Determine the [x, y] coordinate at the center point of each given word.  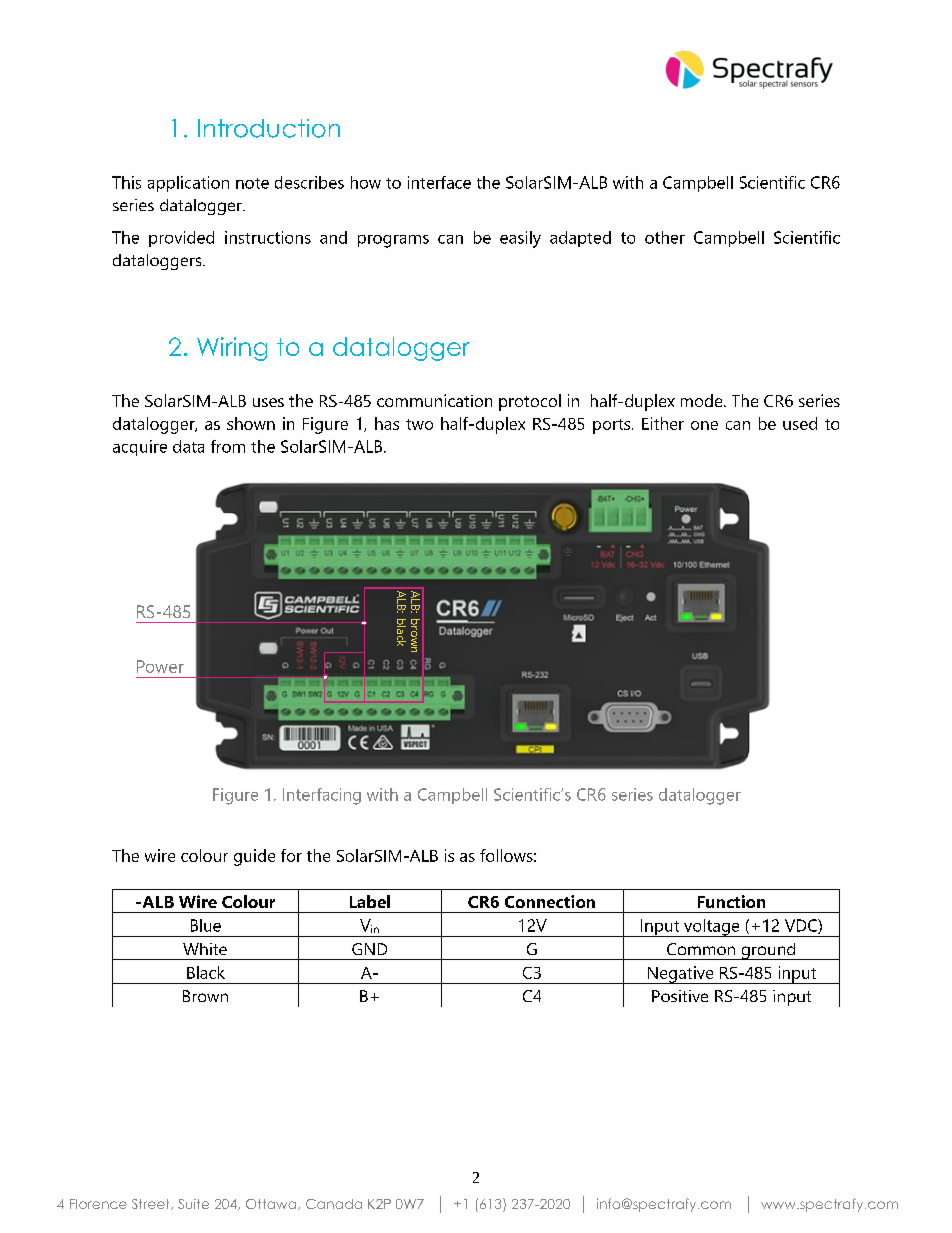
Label [370, 901]
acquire [140, 448]
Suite [193, 1204]
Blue [206, 925]
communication [434, 400]
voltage [712, 928]
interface [439, 182]
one [704, 425]
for [291, 855]
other [665, 237]
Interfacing [322, 796]
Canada [334, 1204]
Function [731, 901]
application [188, 184]
